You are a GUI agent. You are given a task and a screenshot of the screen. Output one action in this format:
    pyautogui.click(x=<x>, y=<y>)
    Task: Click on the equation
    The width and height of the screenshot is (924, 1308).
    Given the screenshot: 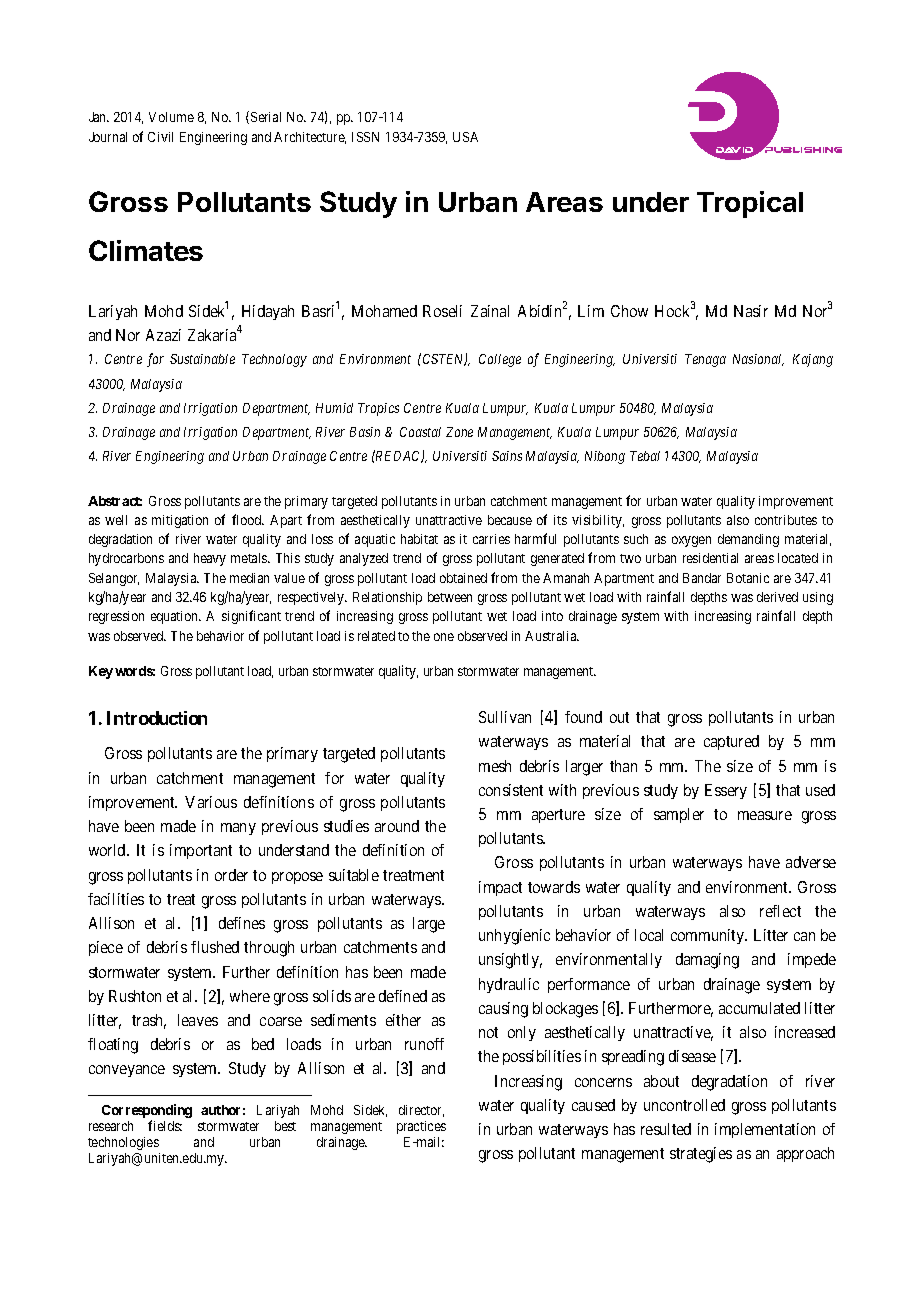 What is the action you would take?
    pyautogui.click(x=176, y=617)
